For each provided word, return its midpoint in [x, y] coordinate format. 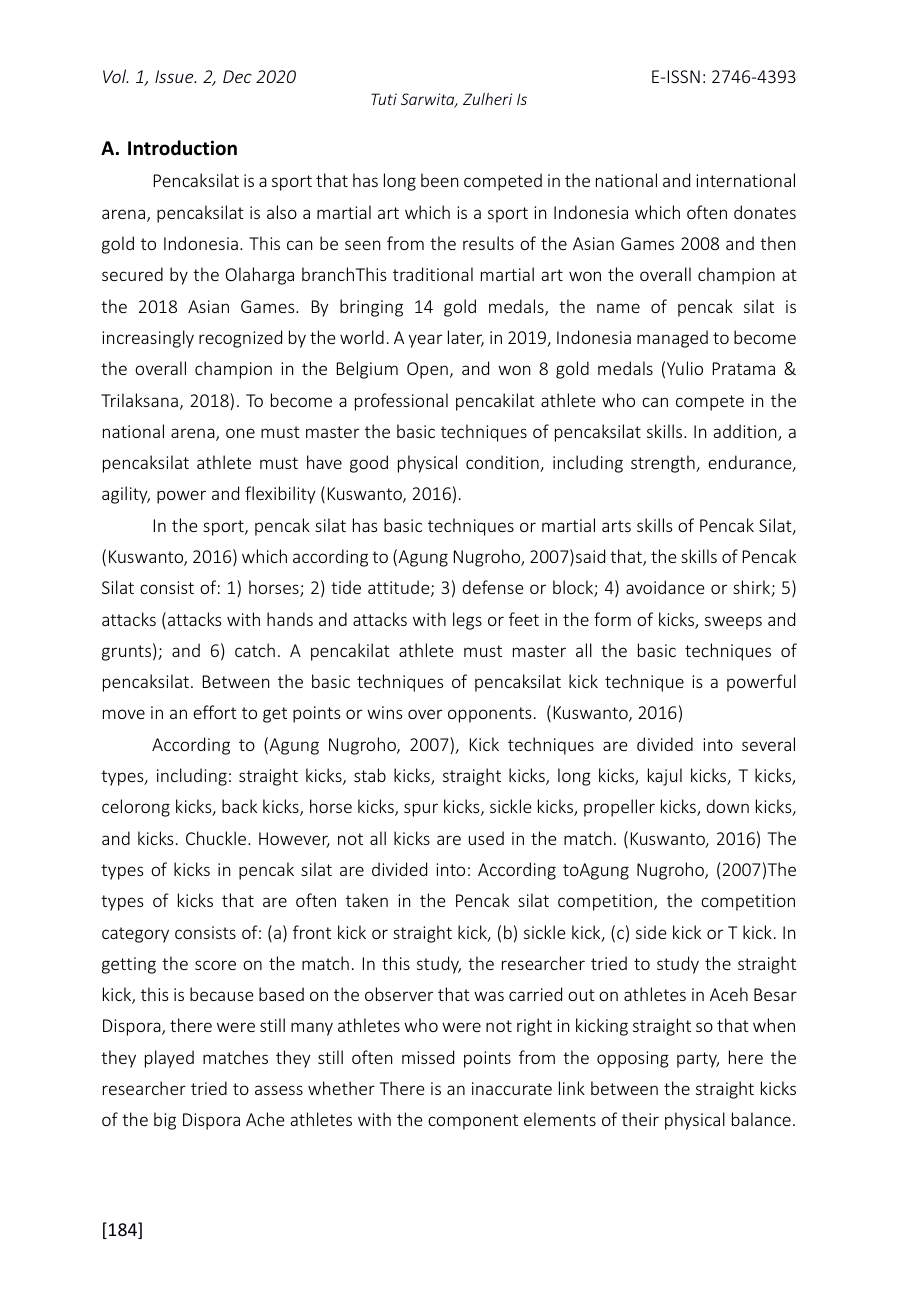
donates [765, 212]
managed [672, 339]
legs [467, 621]
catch [255, 650]
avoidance [665, 587]
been [439, 180]
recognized [240, 339]
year [425, 341]
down [727, 806]
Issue [175, 76]
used [486, 838]
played [169, 1059]
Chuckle [217, 838]
